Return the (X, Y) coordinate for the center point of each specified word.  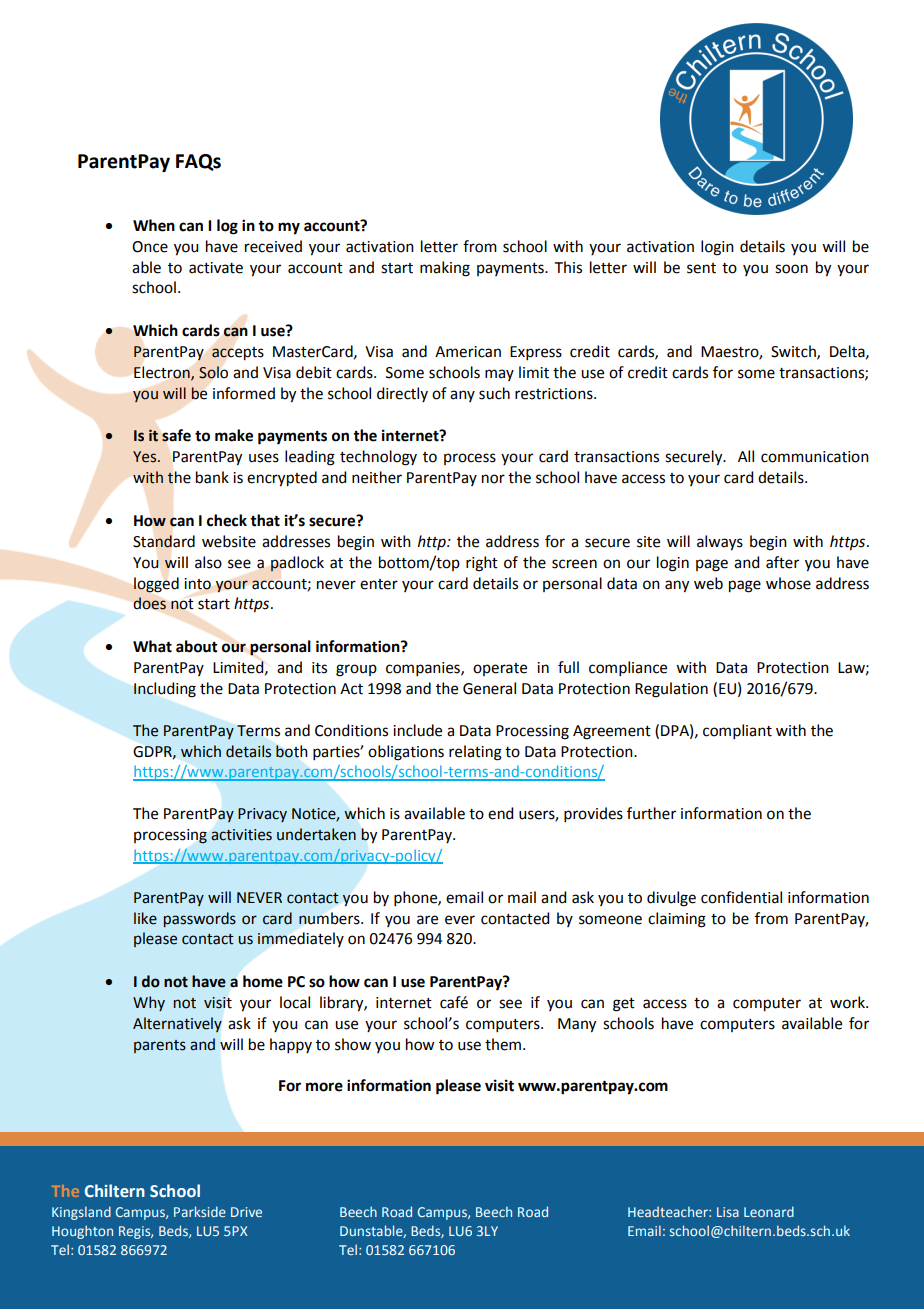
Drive (246, 1212)
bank (212, 477)
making (445, 269)
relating (475, 753)
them (503, 1044)
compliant (737, 731)
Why (149, 1003)
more (324, 1087)
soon (791, 269)
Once (150, 247)
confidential (741, 897)
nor (493, 479)
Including (165, 690)
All (746, 456)
